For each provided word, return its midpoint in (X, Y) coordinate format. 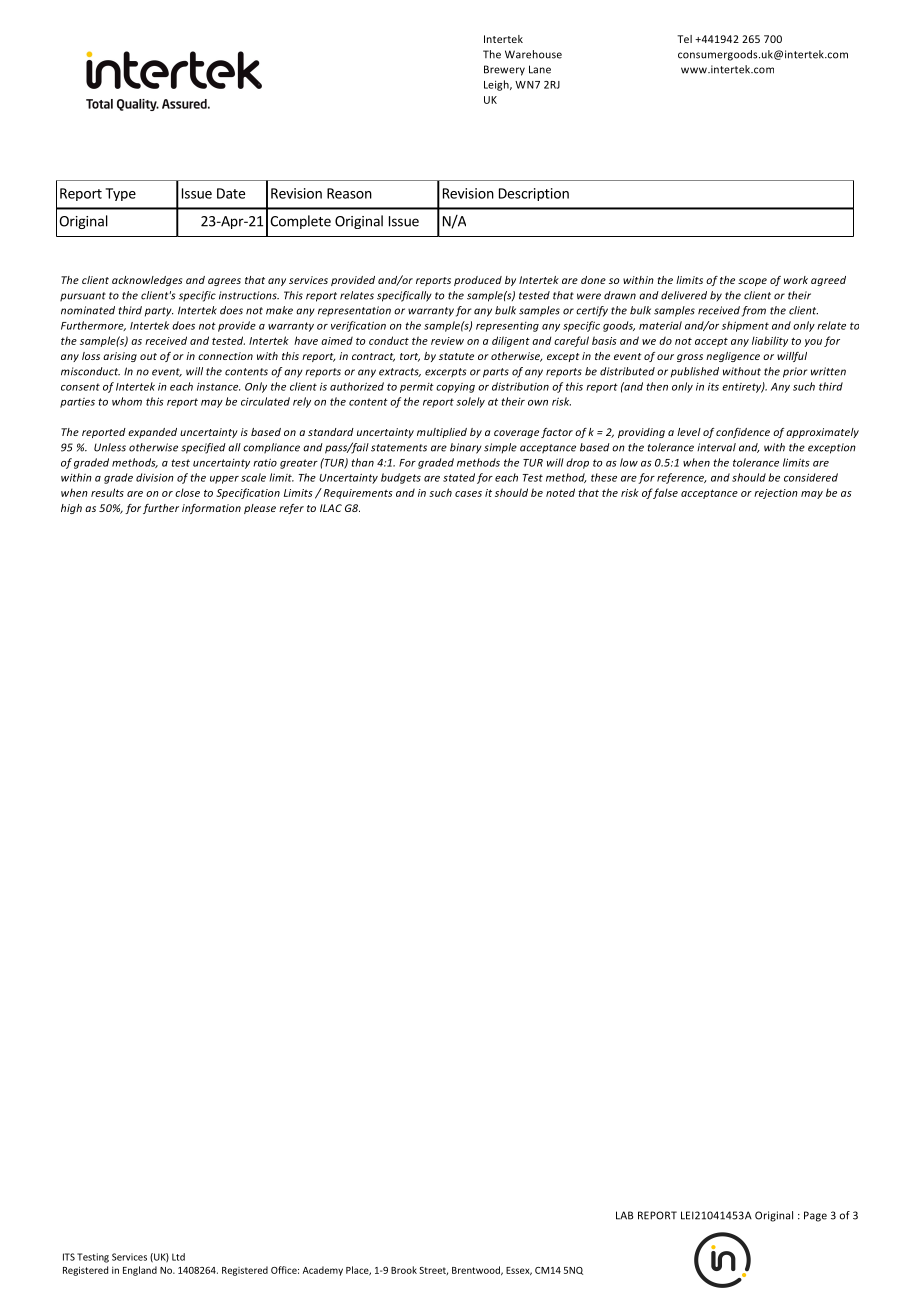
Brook (404, 1270)
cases (468, 494)
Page (815, 1216)
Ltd (178, 1257)
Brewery (504, 70)
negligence (733, 357)
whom (127, 401)
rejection (776, 494)
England (140, 1271)
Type (120, 194)
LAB (624, 1215)
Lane (540, 69)
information (211, 509)
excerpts (446, 373)
